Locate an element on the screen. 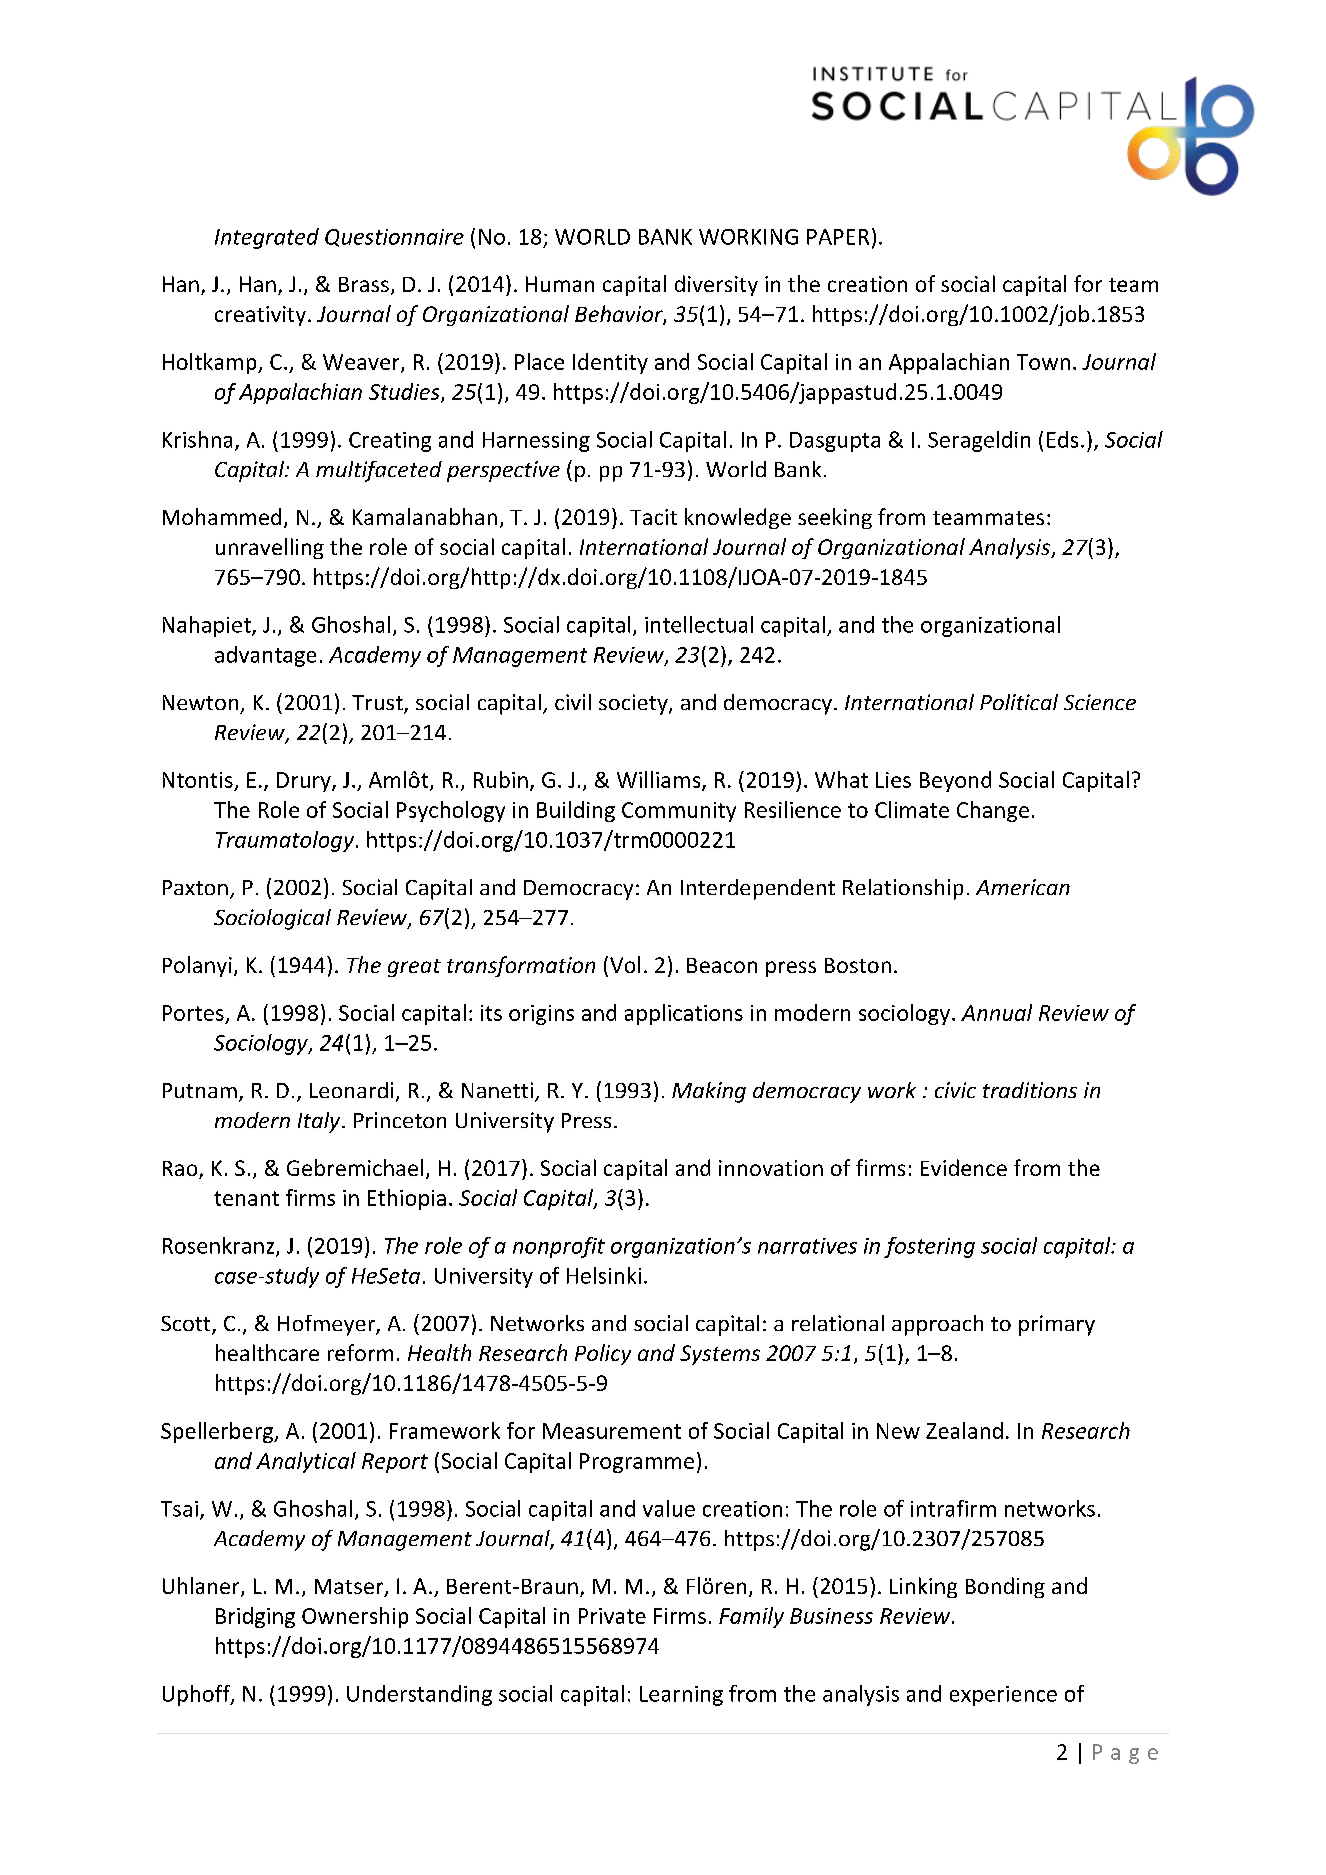 The image size is (1326, 1875). tenant is located at coordinates (246, 1198).
